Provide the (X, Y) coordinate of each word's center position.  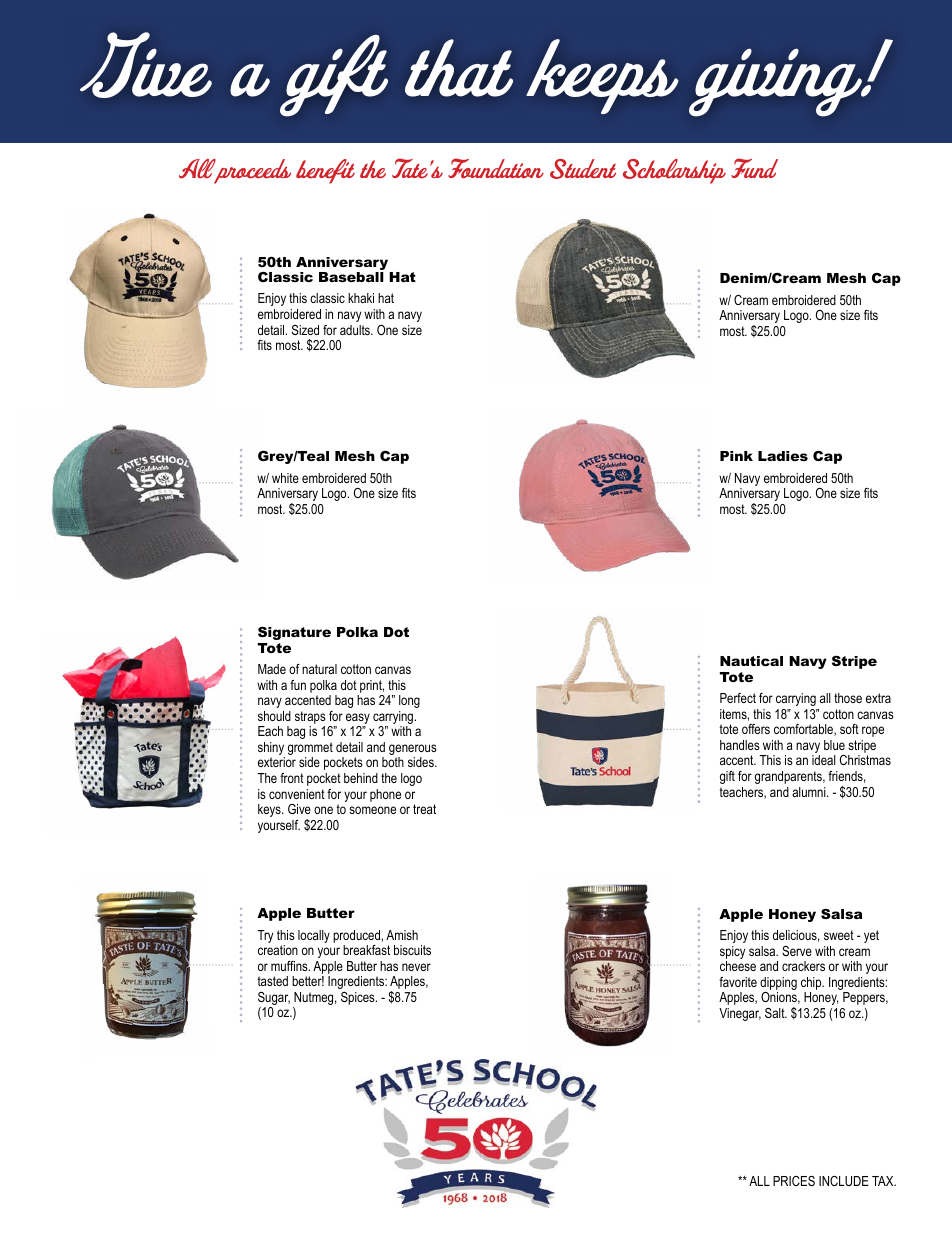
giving (777, 82)
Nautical (751, 661)
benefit (325, 171)
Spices (359, 998)
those (848, 698)
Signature (294, 633)
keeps (602, 76)
